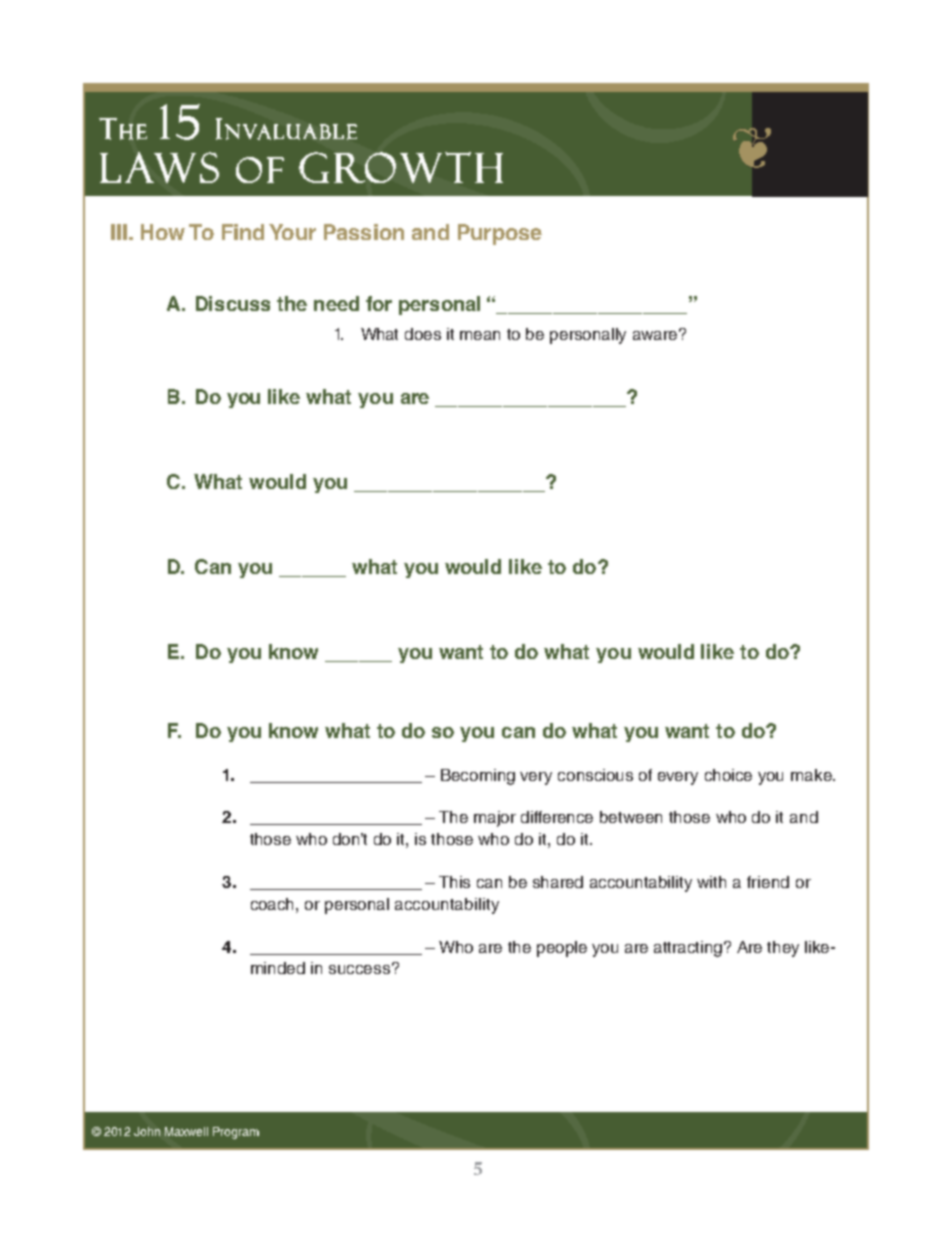  I want to click on major, so click(495, 819).
